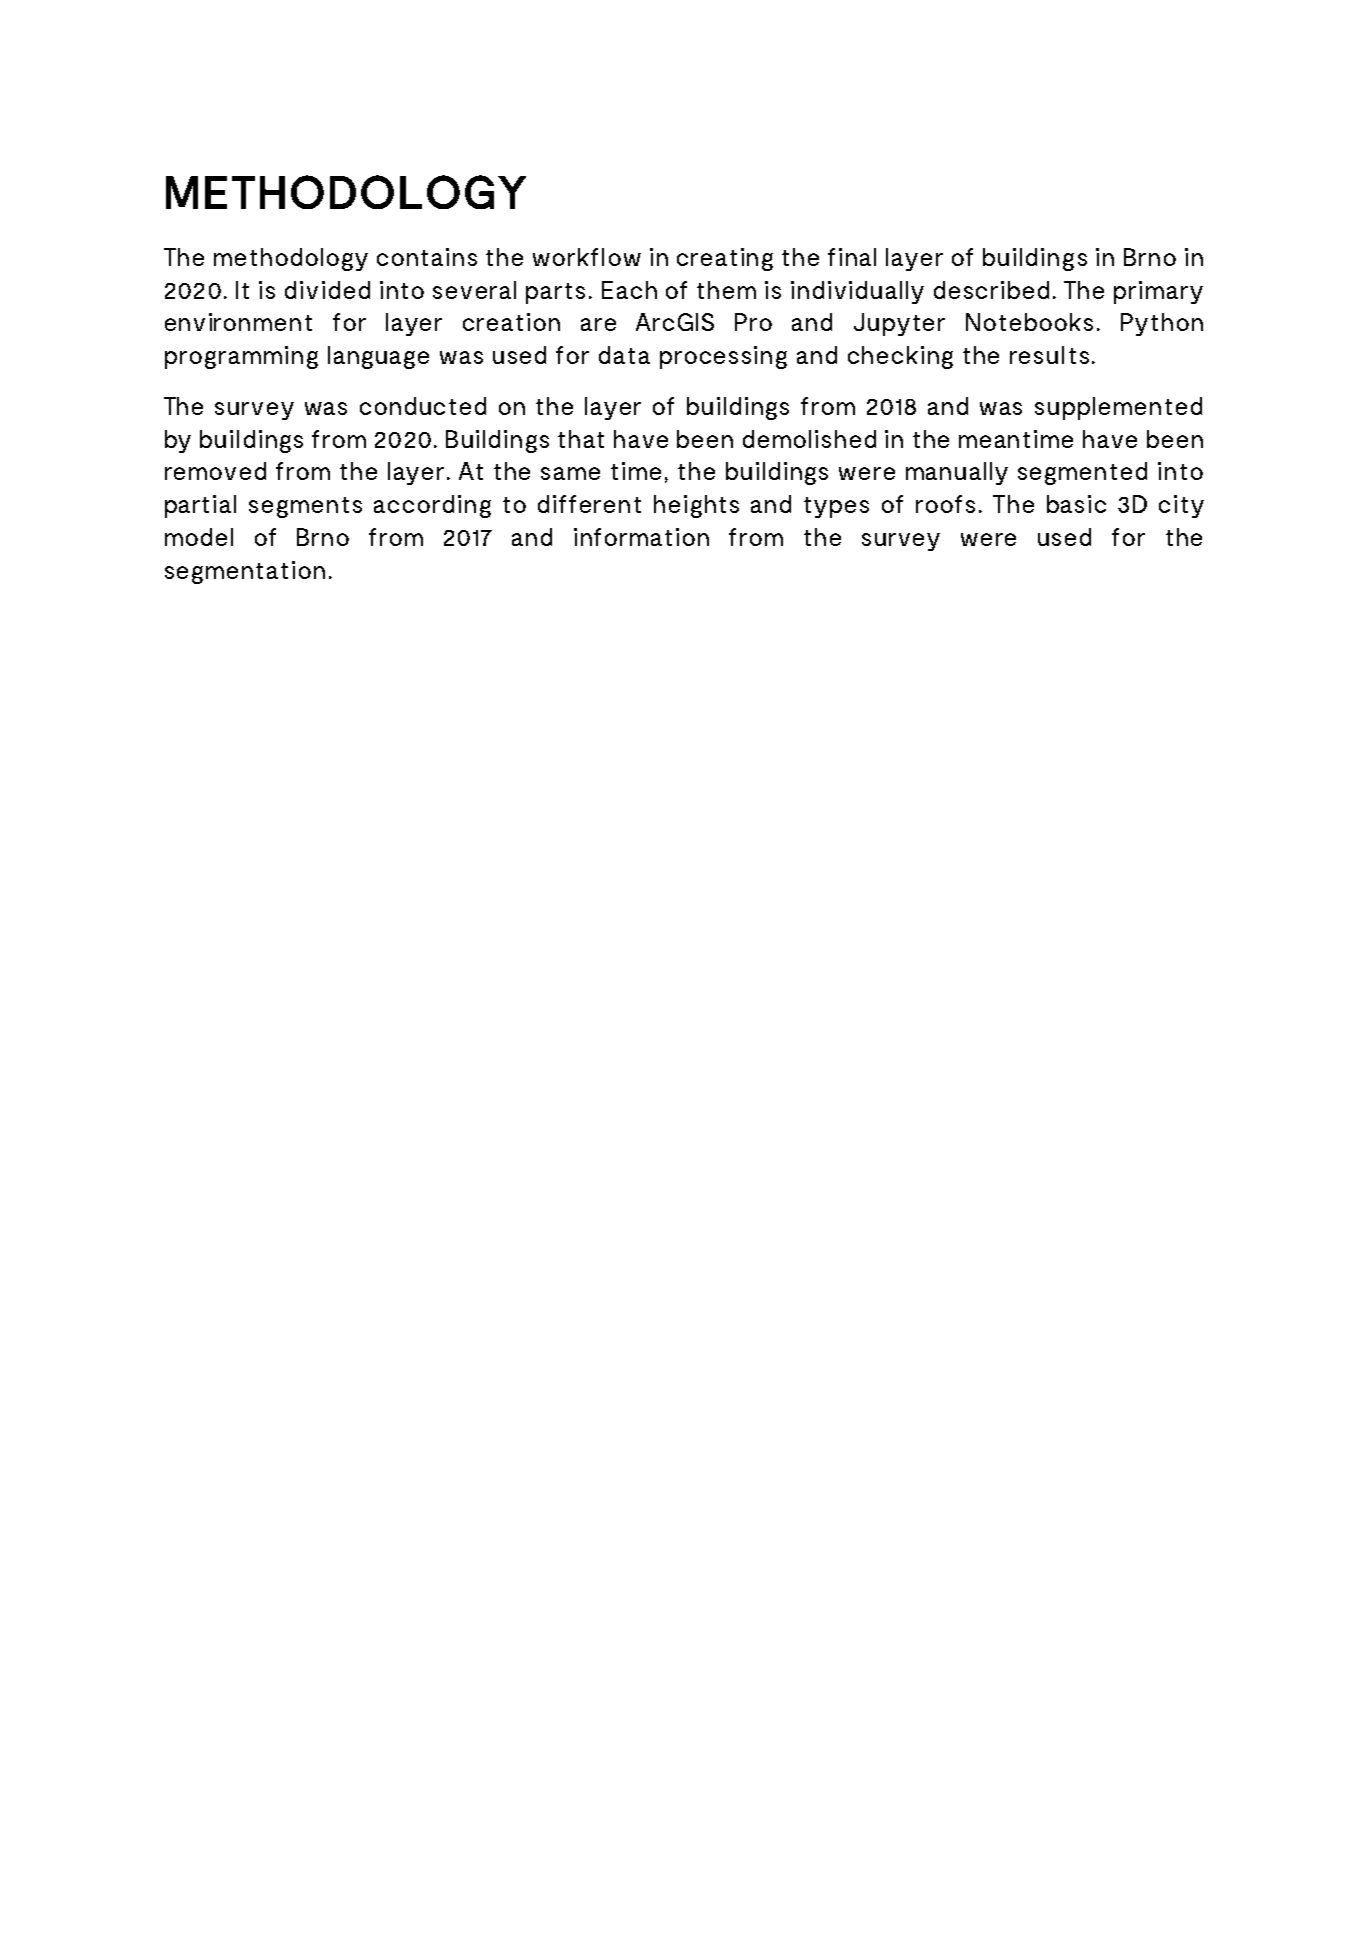 Image resolution: width=1367 pixels, height=1933 pixels. I want to click on language, so click(378, 357).
